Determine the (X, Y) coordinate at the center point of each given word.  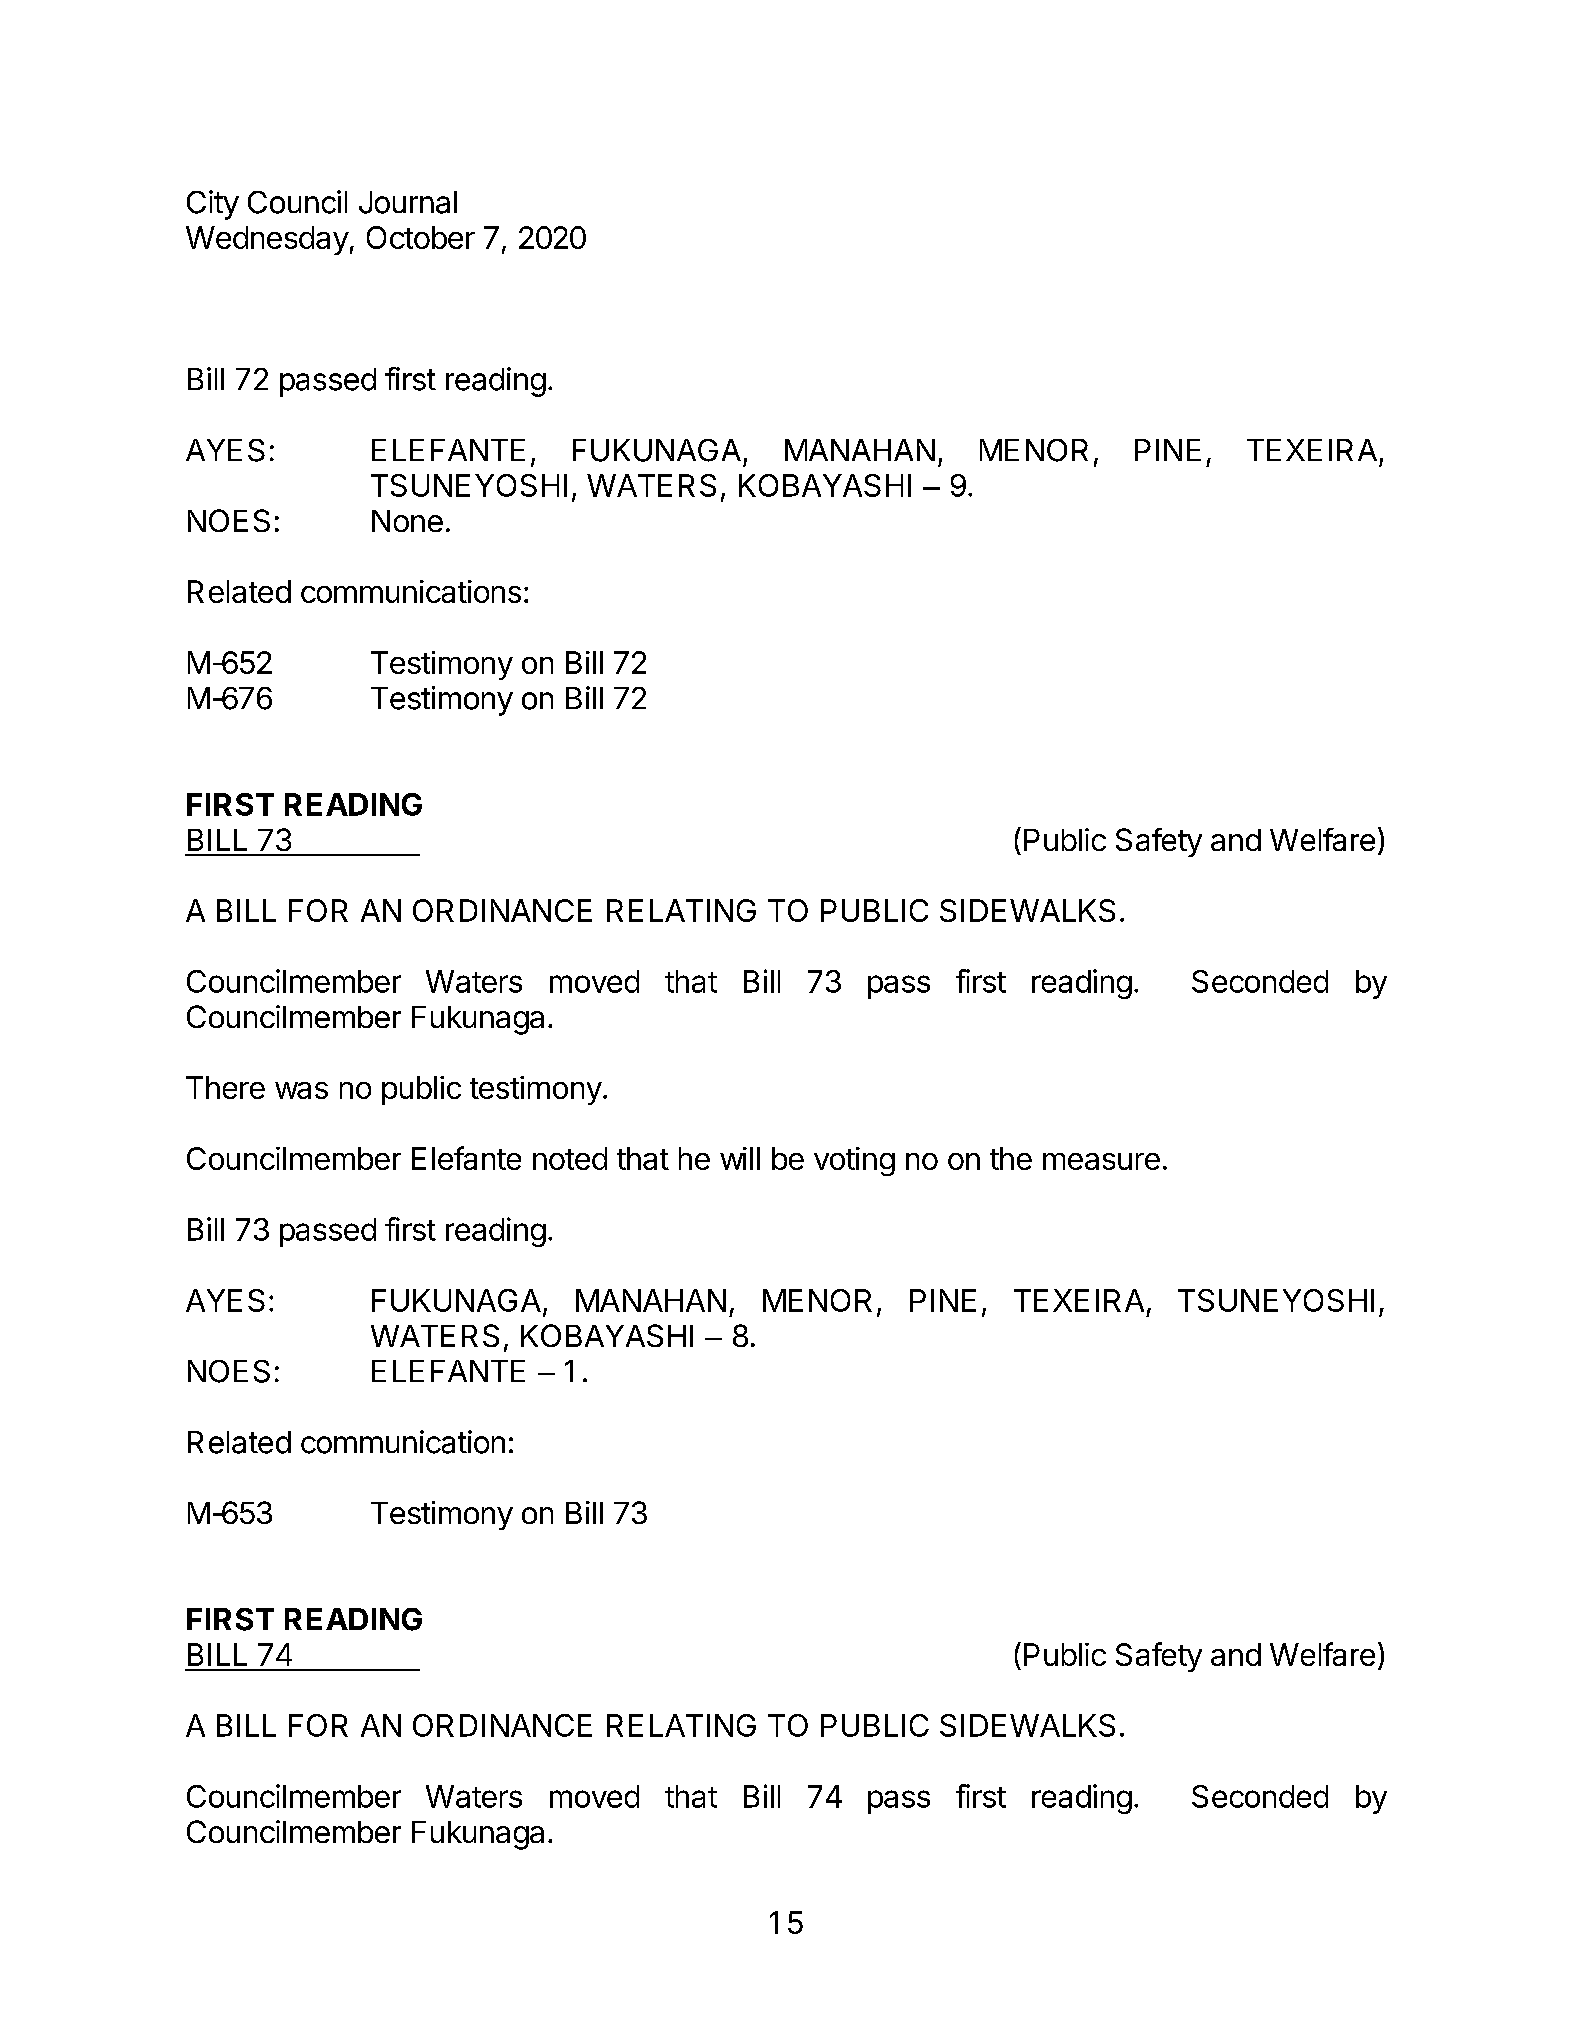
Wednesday (267, 240)
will (740, 1158)
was (301, 1090)
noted (570, 1158)
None (407, 521)
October (421, 237)
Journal (408, 202)
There (225, 1087)
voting (854, 1161)
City (213, 205)
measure (1101, 1161)
